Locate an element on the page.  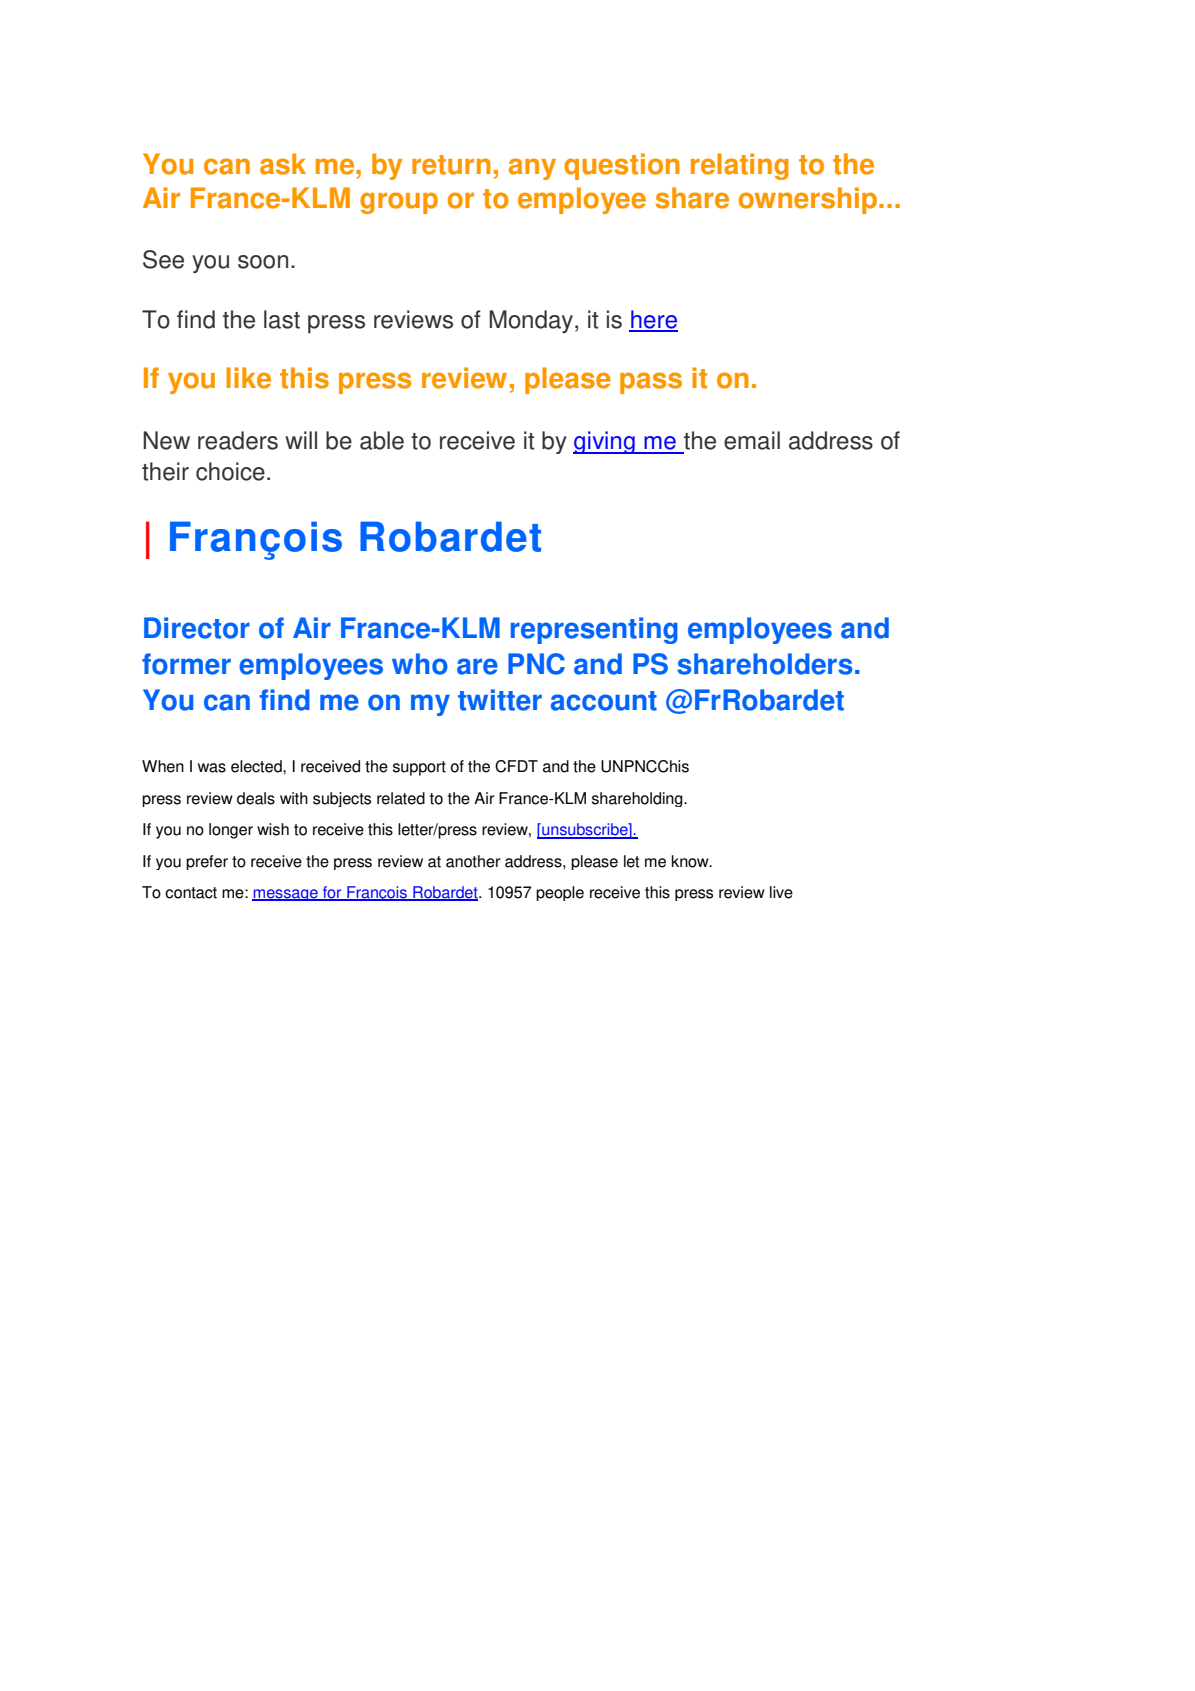
able is located at coordinates (382, 440).
